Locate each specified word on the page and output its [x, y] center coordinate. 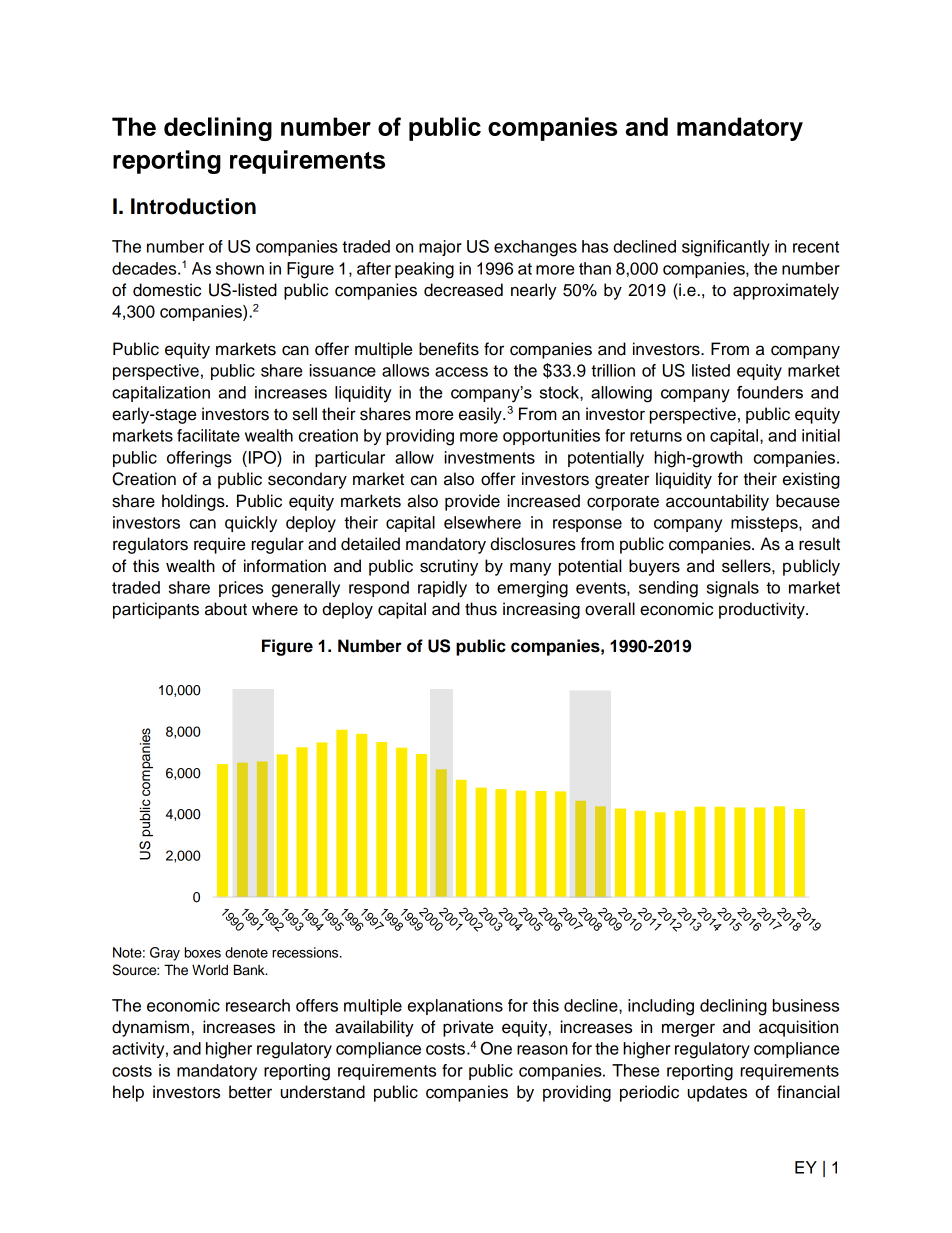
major [440, 248]
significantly [726, 248]
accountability [717, 502]
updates [717, 1093]
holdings [194, 502]
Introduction [193, 206]
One [496, 1048]
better [250, 1092]
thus [481, 609]
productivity [763, 610]
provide [472, 502]
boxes [203, 952]
